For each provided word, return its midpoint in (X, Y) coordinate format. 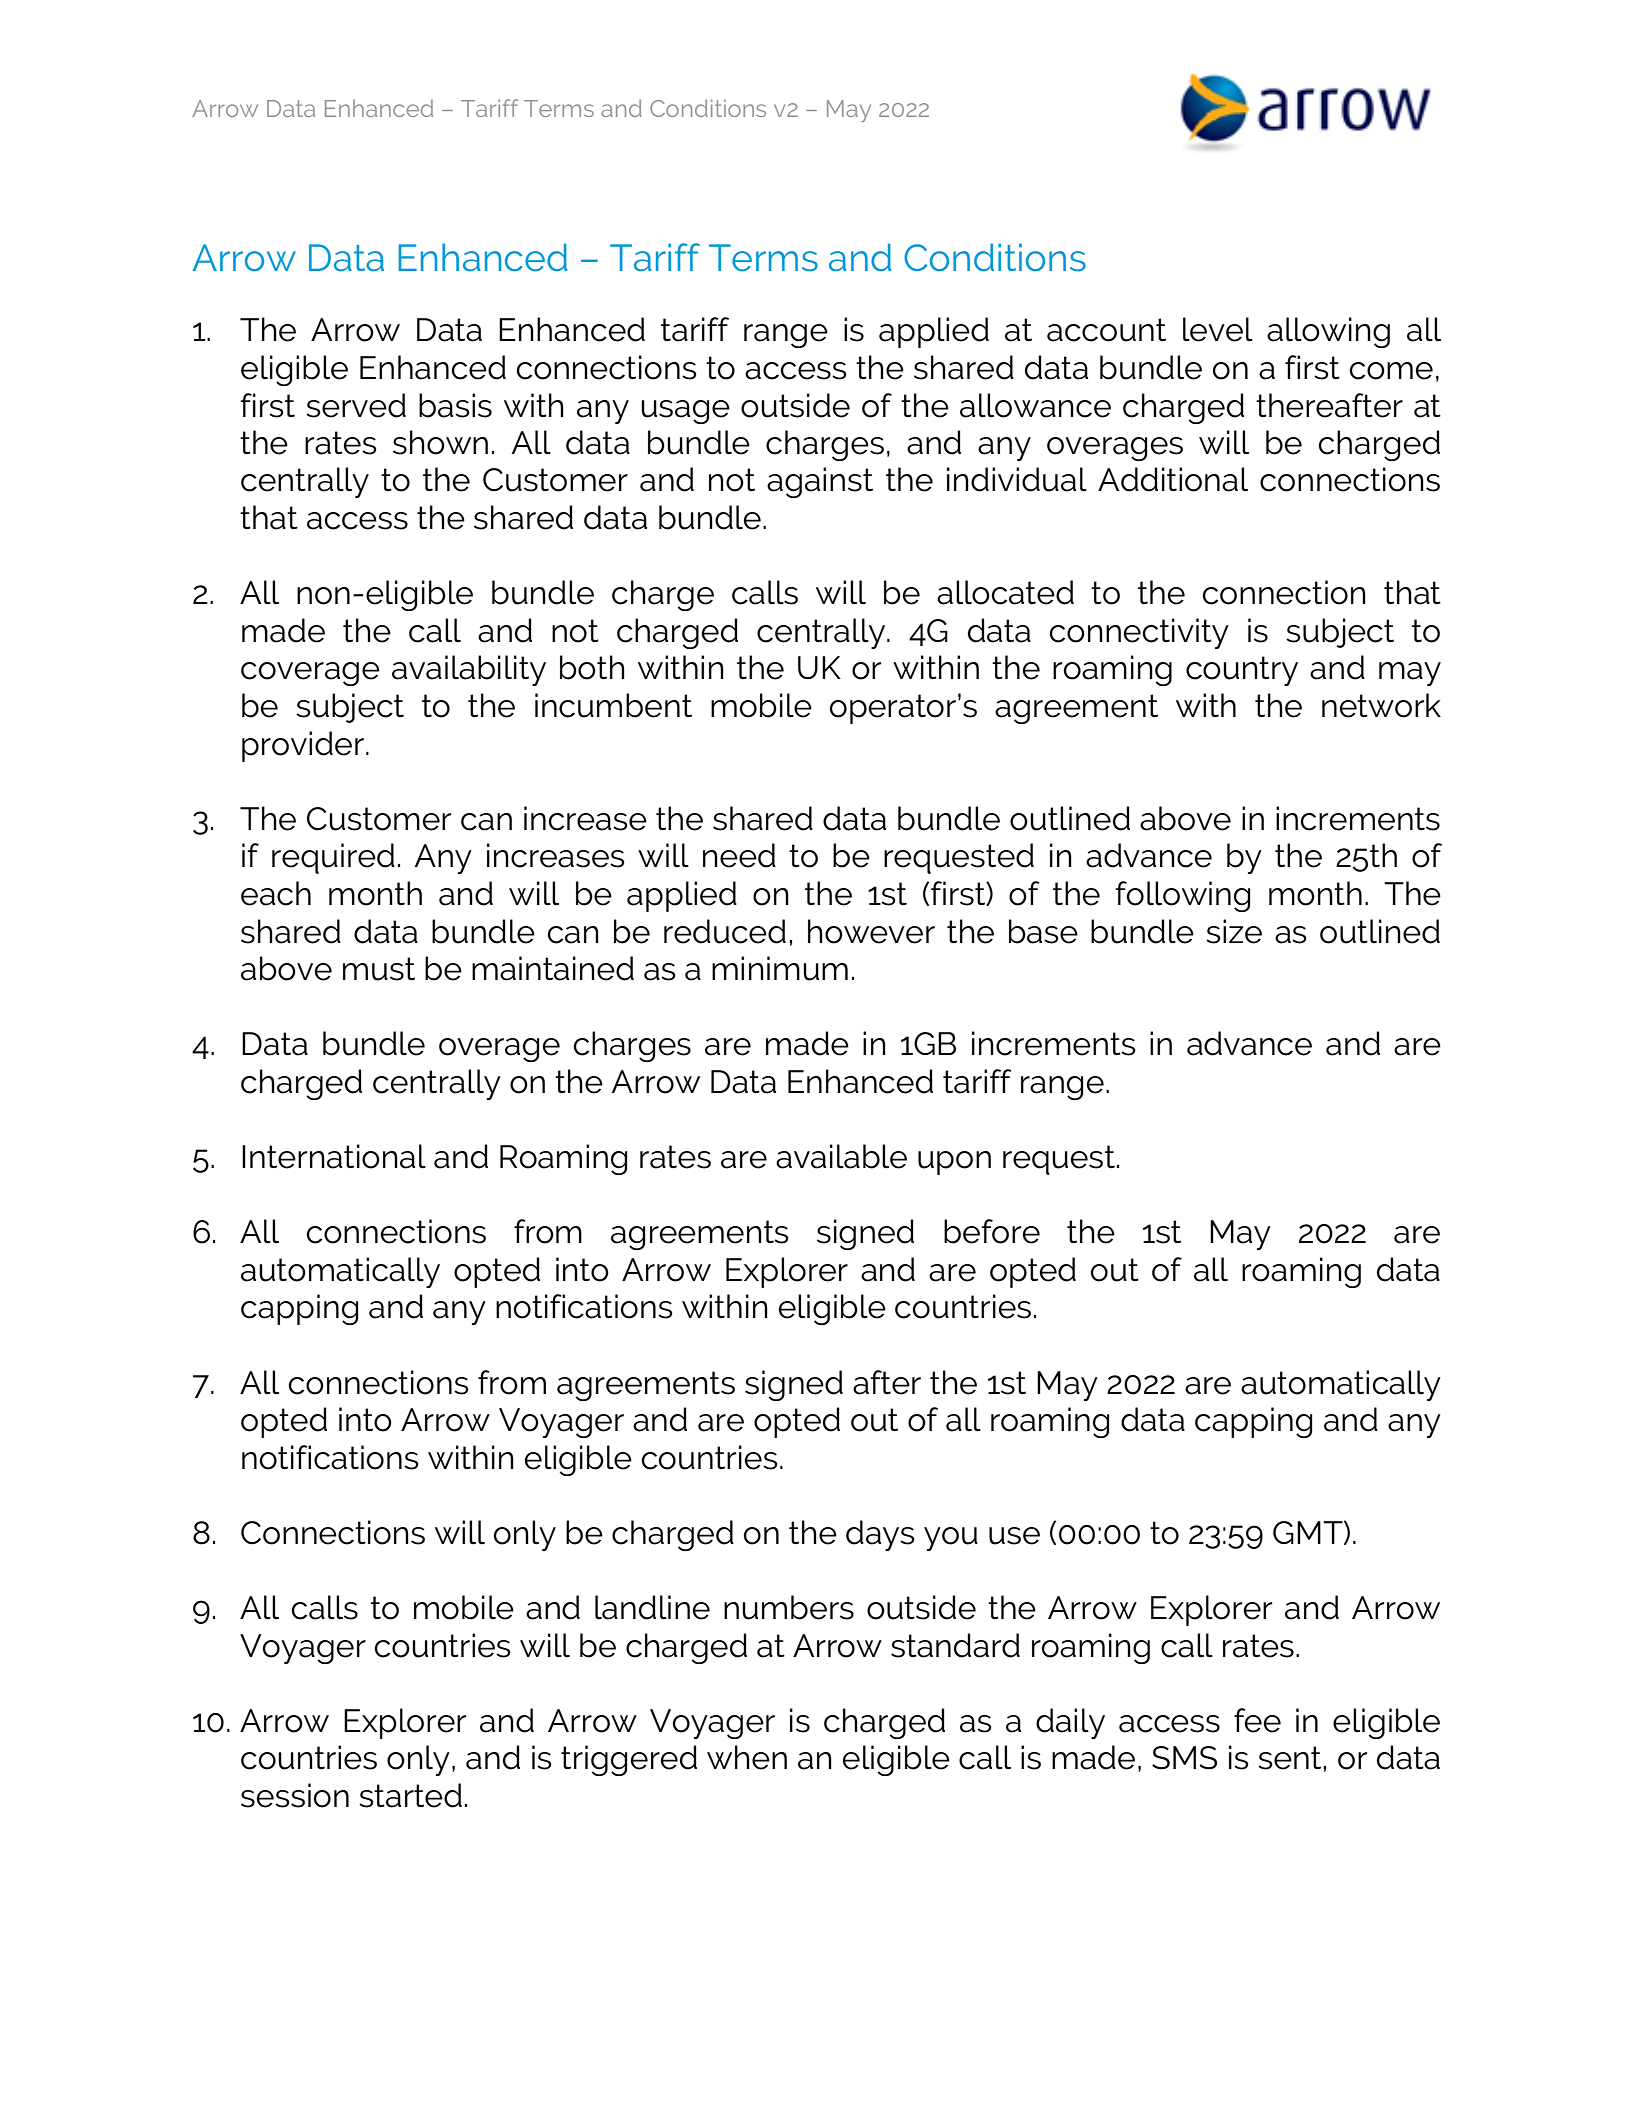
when (747, 1757)
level (1218, 329)
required (333, 858)
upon (954, 1163)
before (992, 1231)
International (334, 1156)
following (1182, 896)
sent (1291, 1758)
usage (685, 412)
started (410, 1795)
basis (455, 405)
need (739, 855)
